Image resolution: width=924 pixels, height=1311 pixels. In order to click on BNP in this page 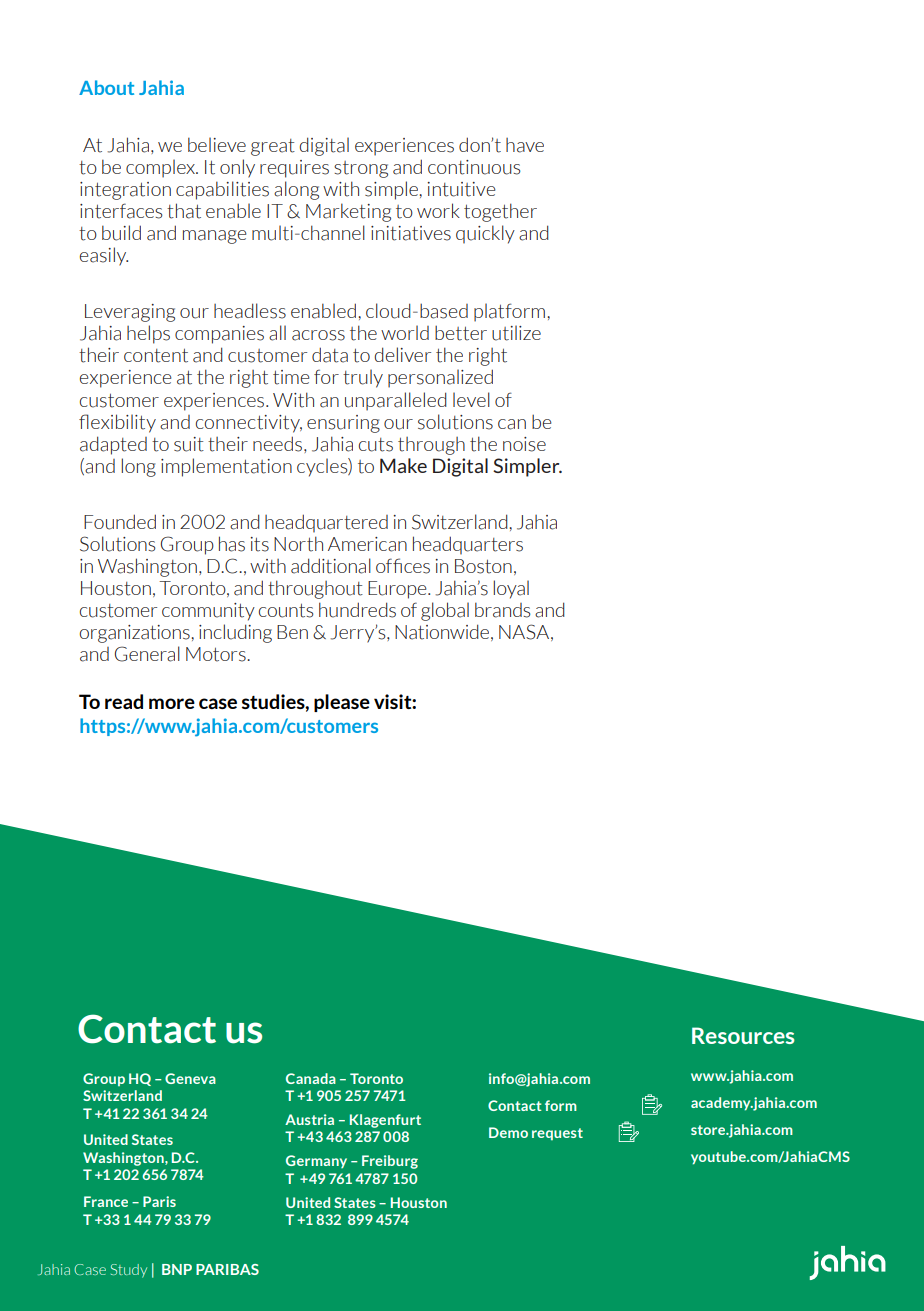, I will do `click(177, 1269)`.
